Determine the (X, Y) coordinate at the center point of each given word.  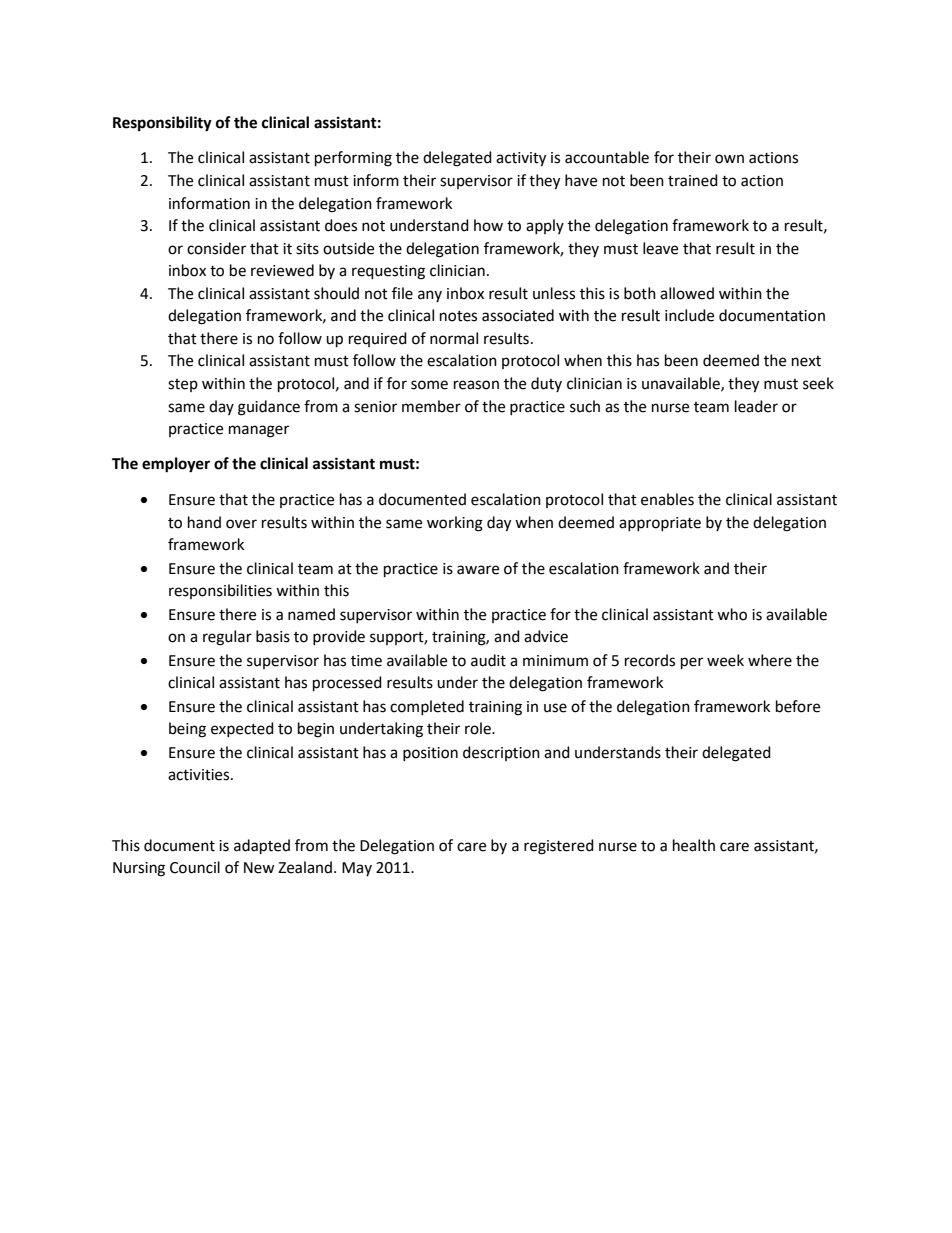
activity (521, 159)
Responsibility (162, 124)
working (455, 524)
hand (204, 522)
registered (559, 847)
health (694, 845)
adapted (262, 847)
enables (667, 499)
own (729, 159)
